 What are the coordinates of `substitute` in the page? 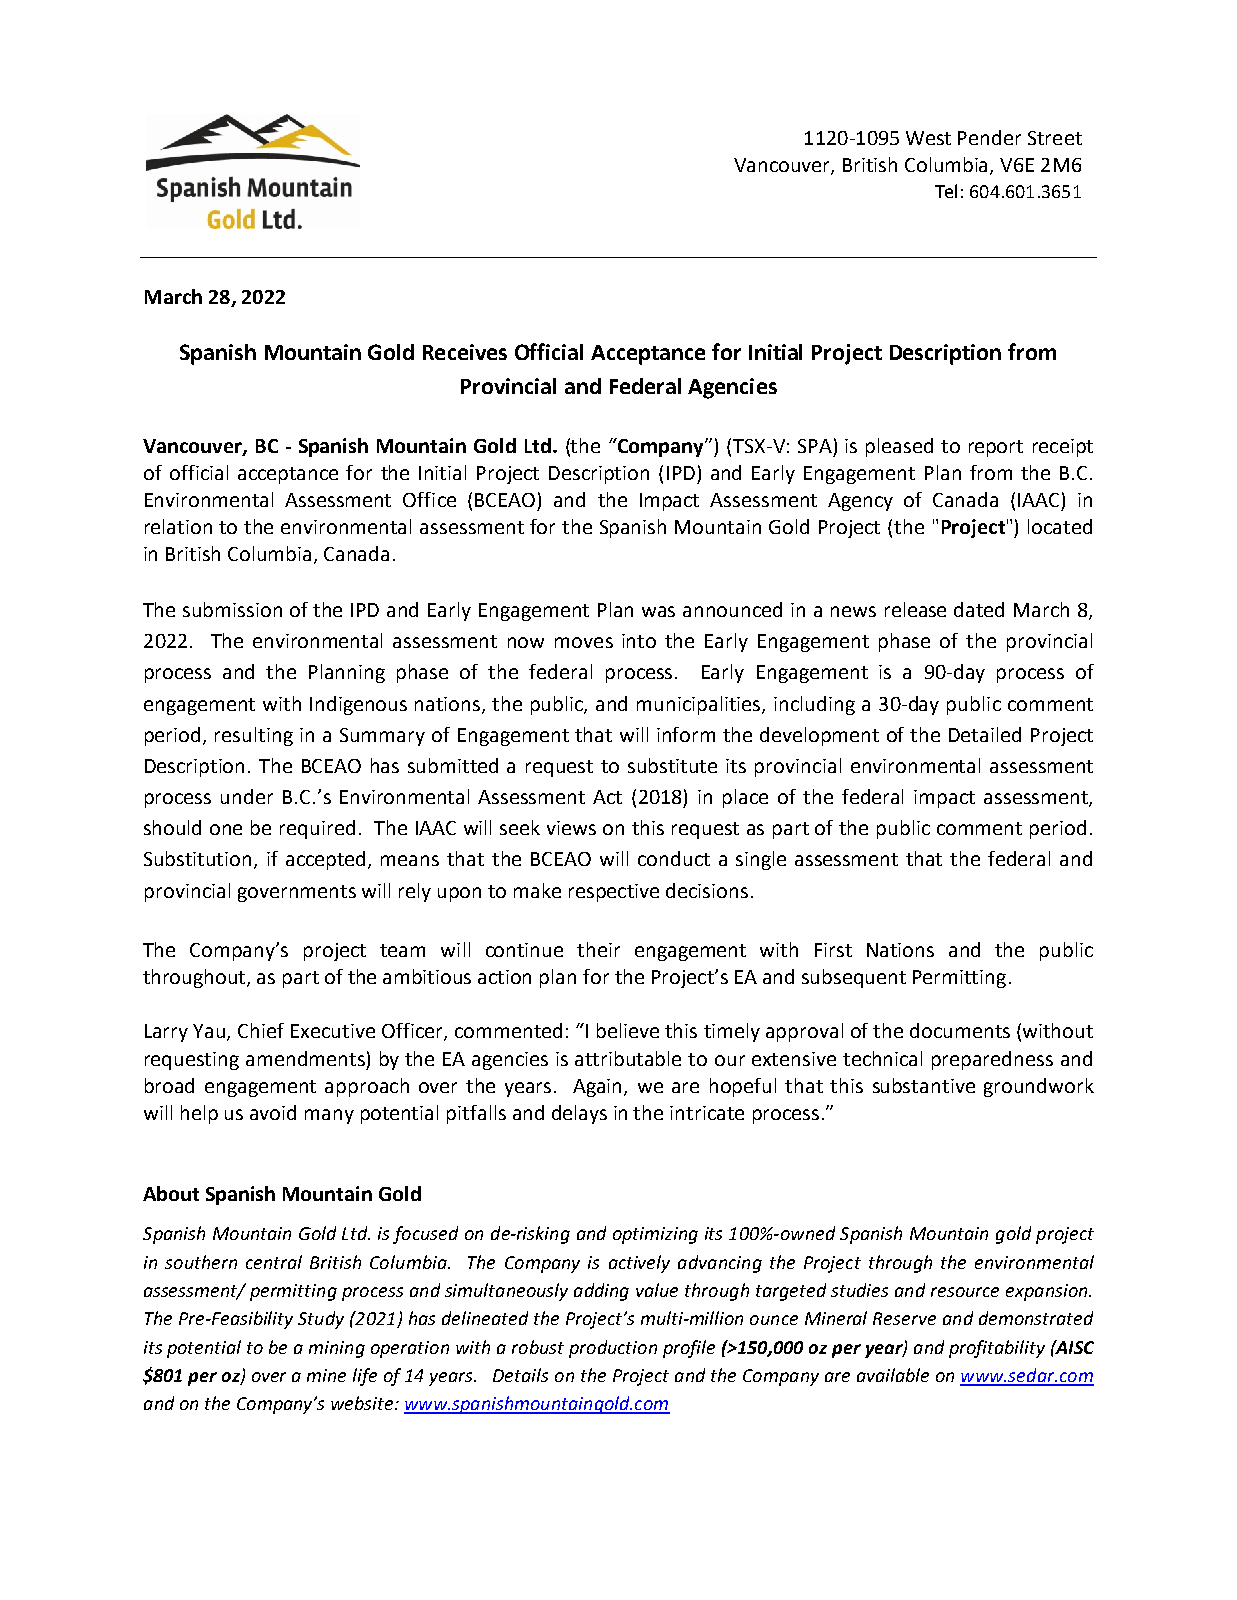 It's located at (672, 765).
